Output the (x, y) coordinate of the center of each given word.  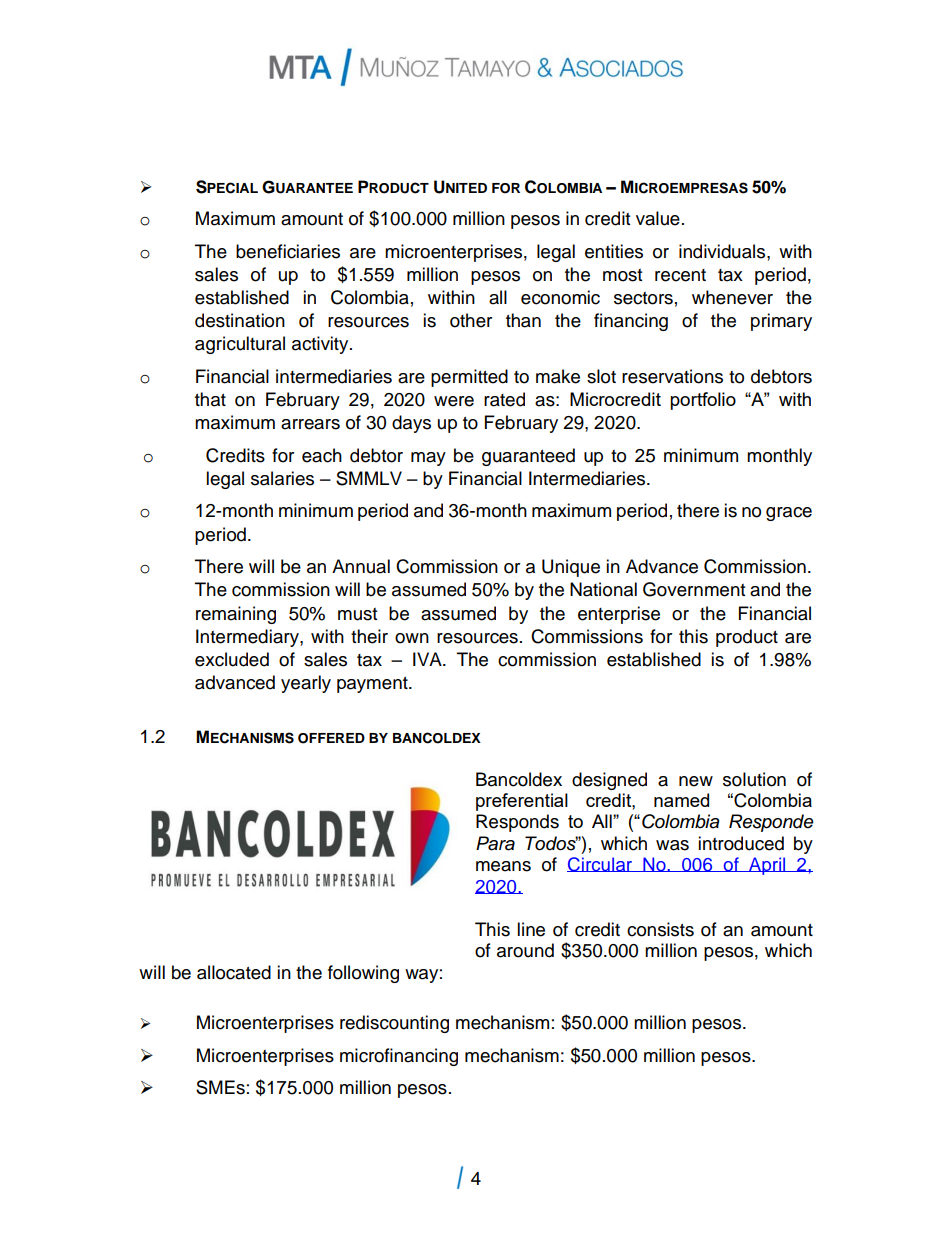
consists (660, 929)
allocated (234, 972)
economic (560, 297)
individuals (723, 251)
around (525, 950)
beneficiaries (288, 251)
